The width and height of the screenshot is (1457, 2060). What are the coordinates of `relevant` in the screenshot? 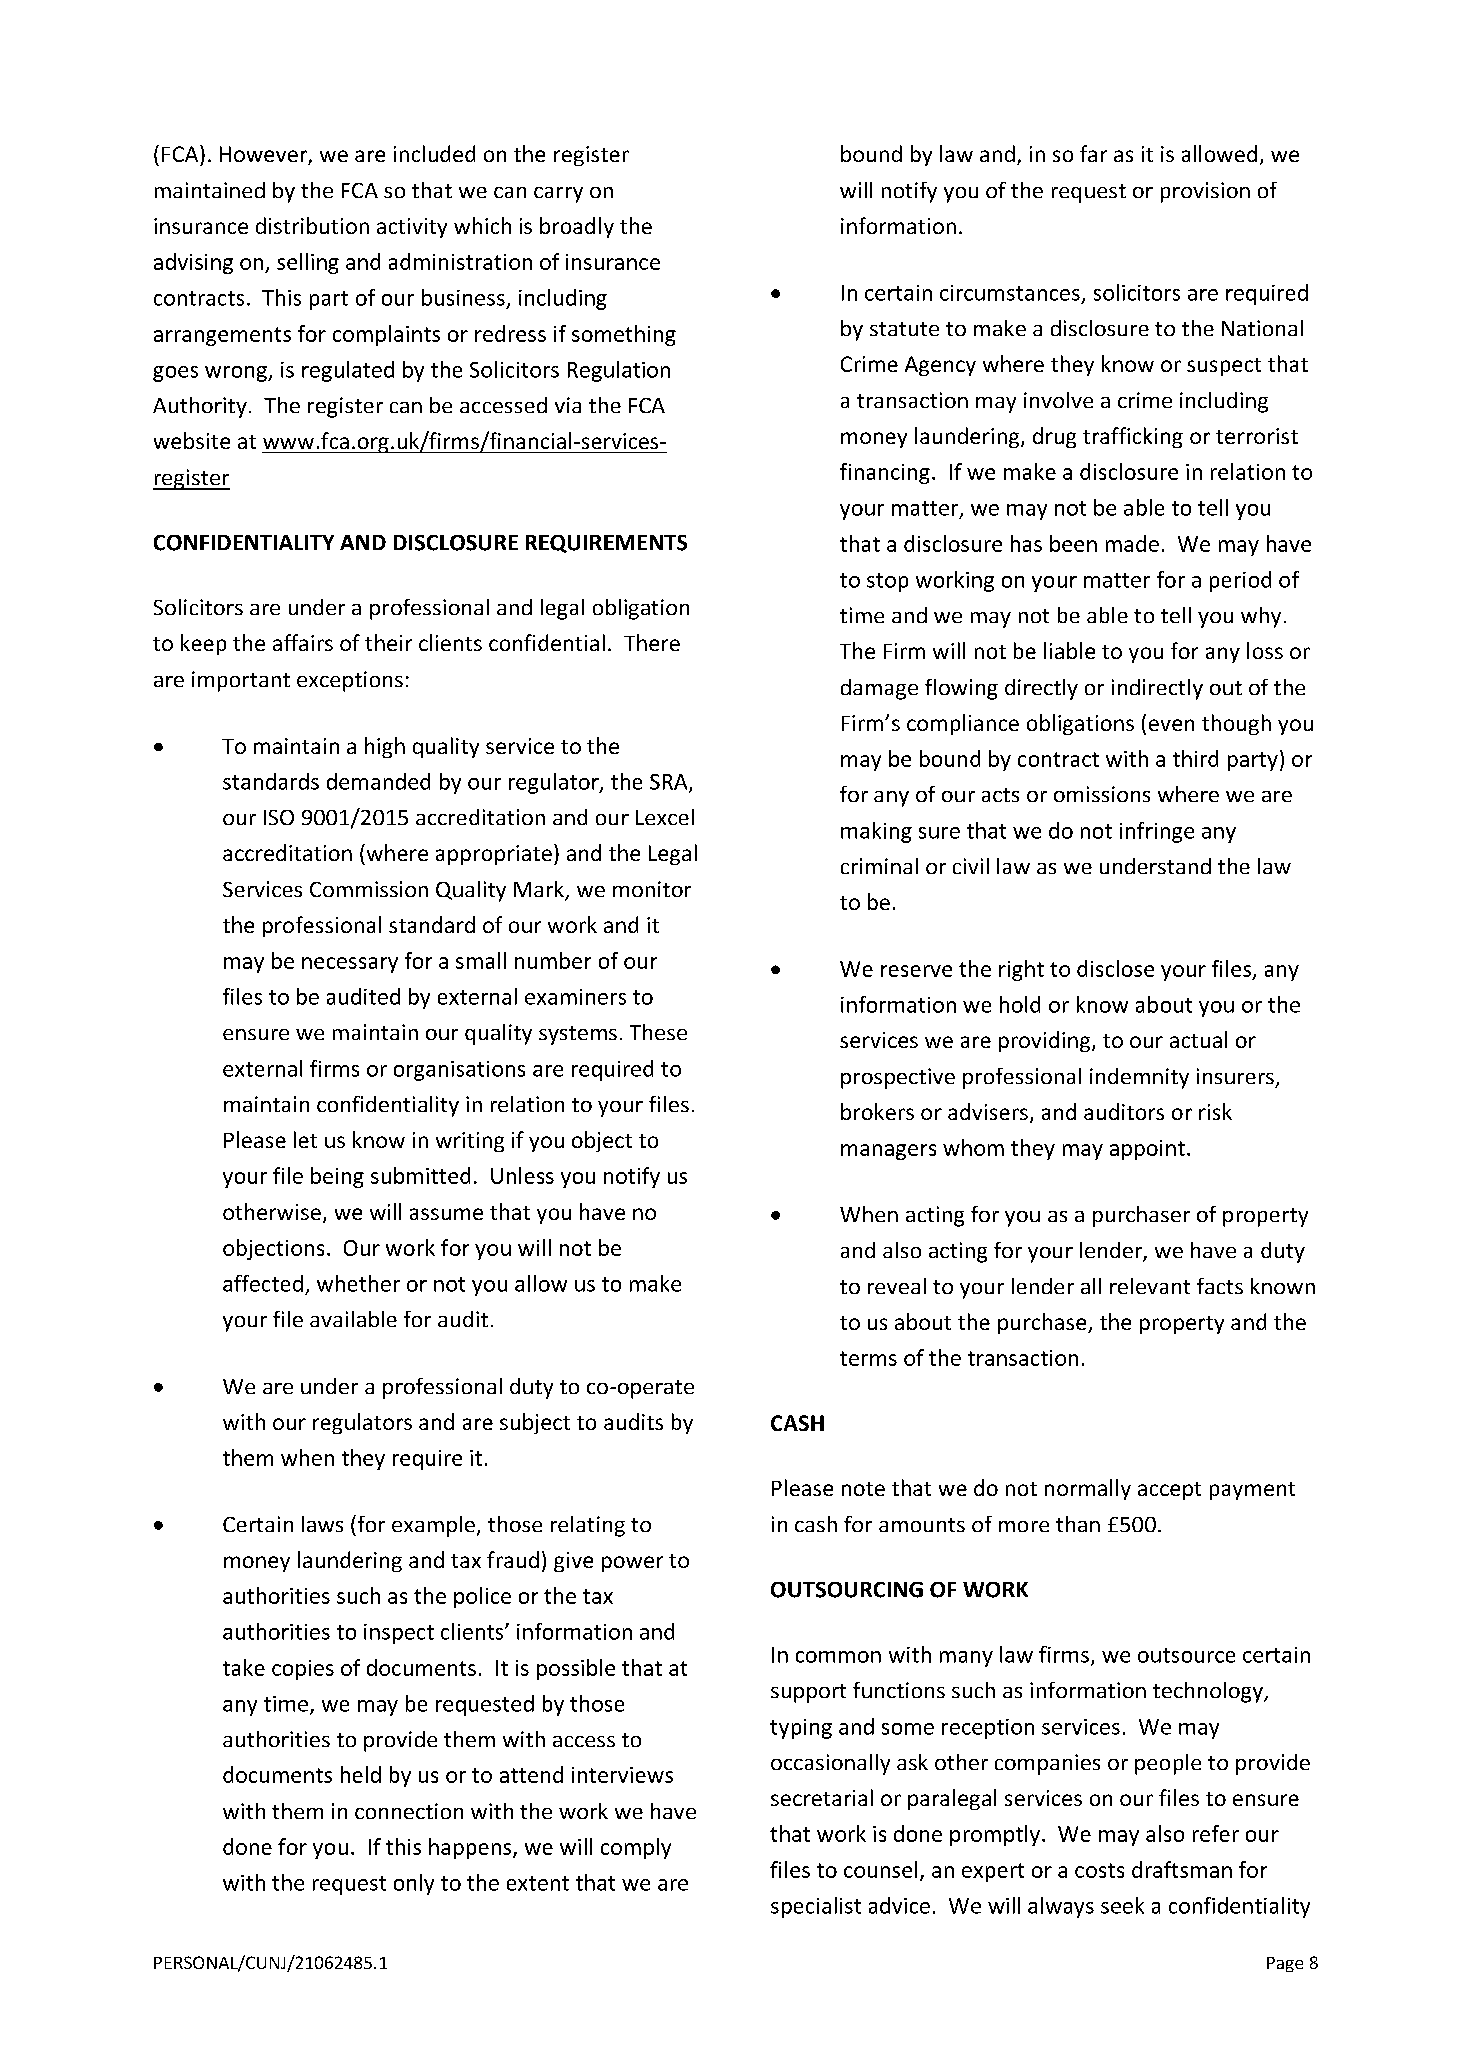 It's located at (1150, 1286).
